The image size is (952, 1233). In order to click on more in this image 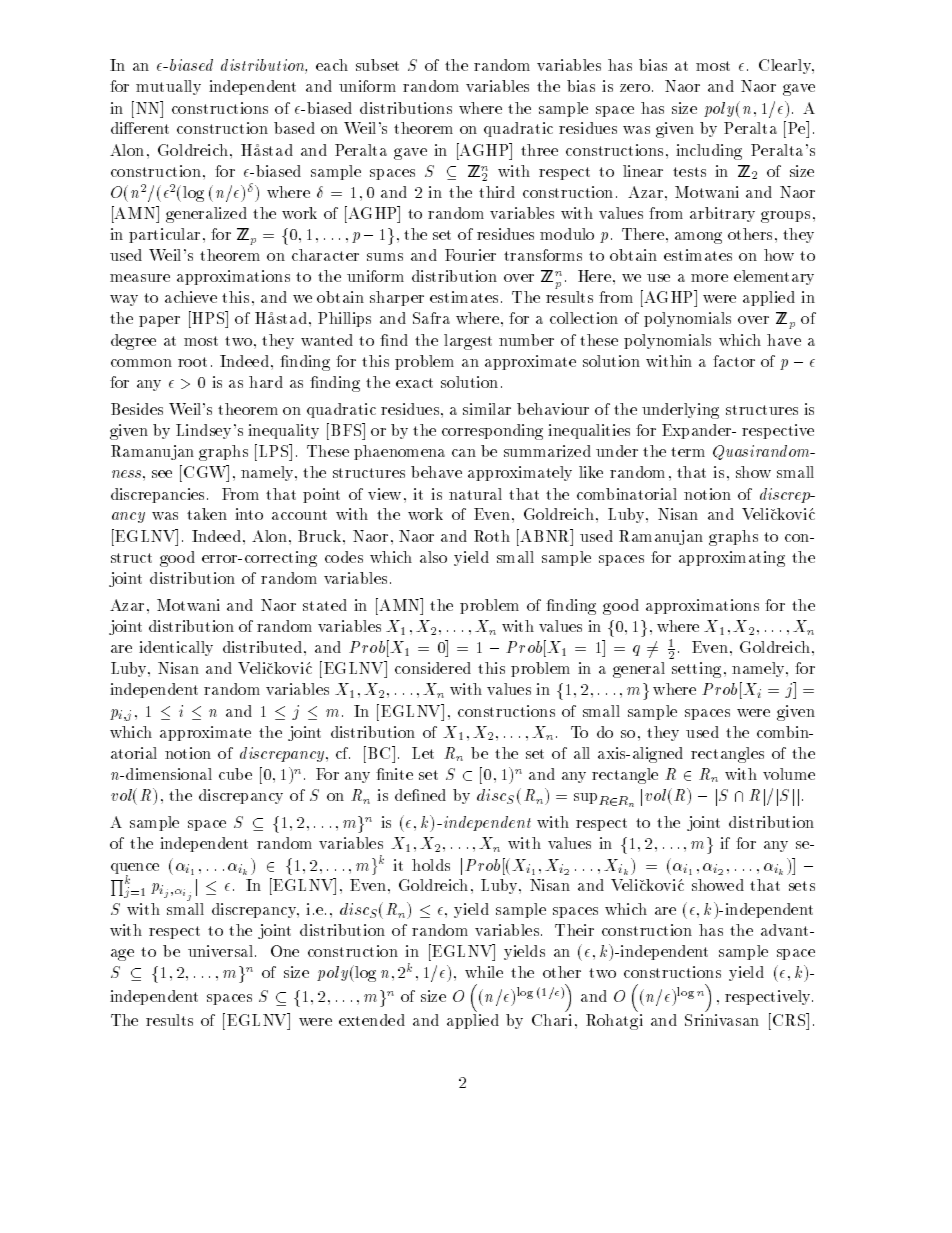, I will do `click(709, 278)`.
